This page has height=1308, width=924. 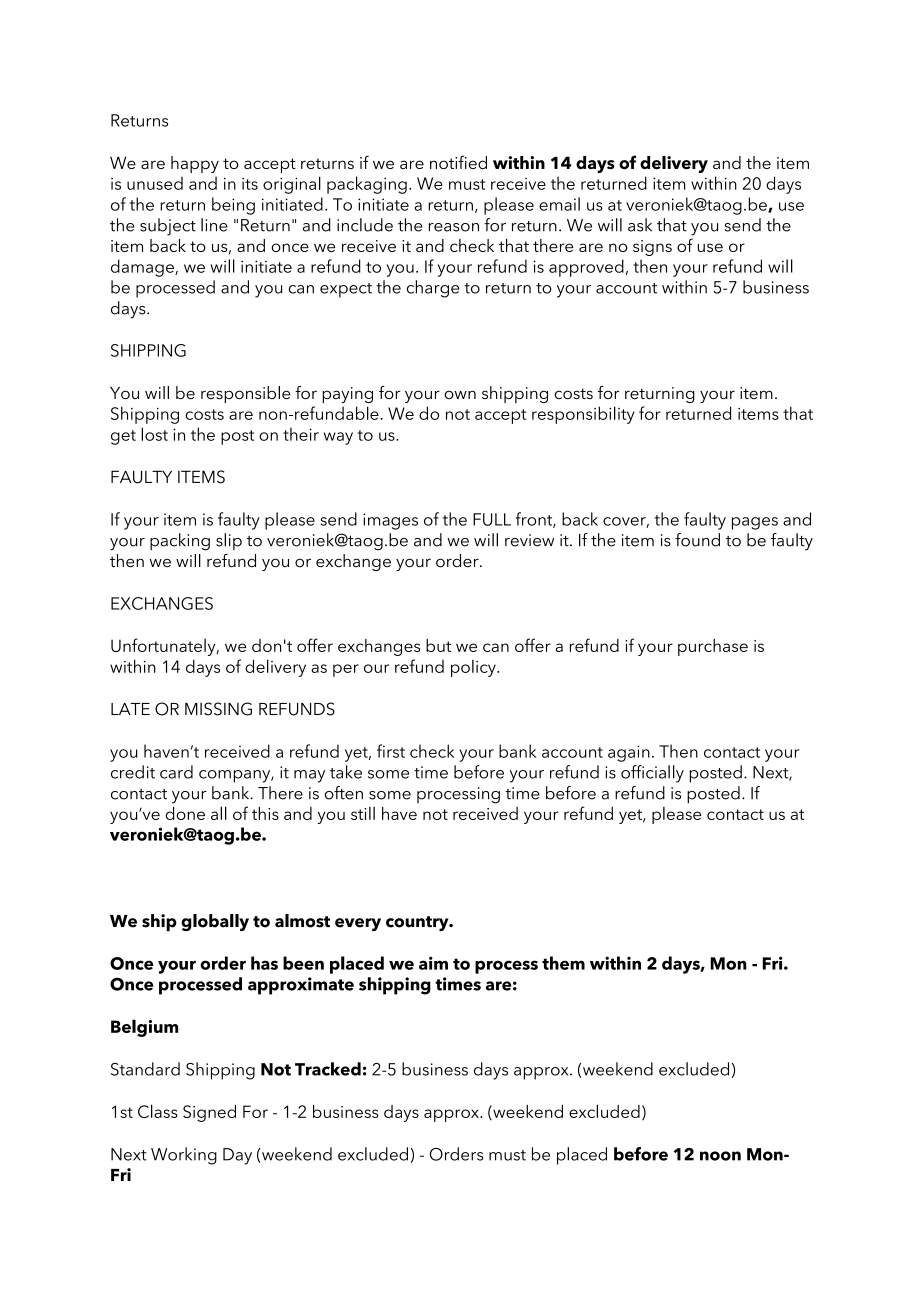 What do you see at coordinates (390, 521) in the page?
I see `images` at bounding box center [390, 521].
